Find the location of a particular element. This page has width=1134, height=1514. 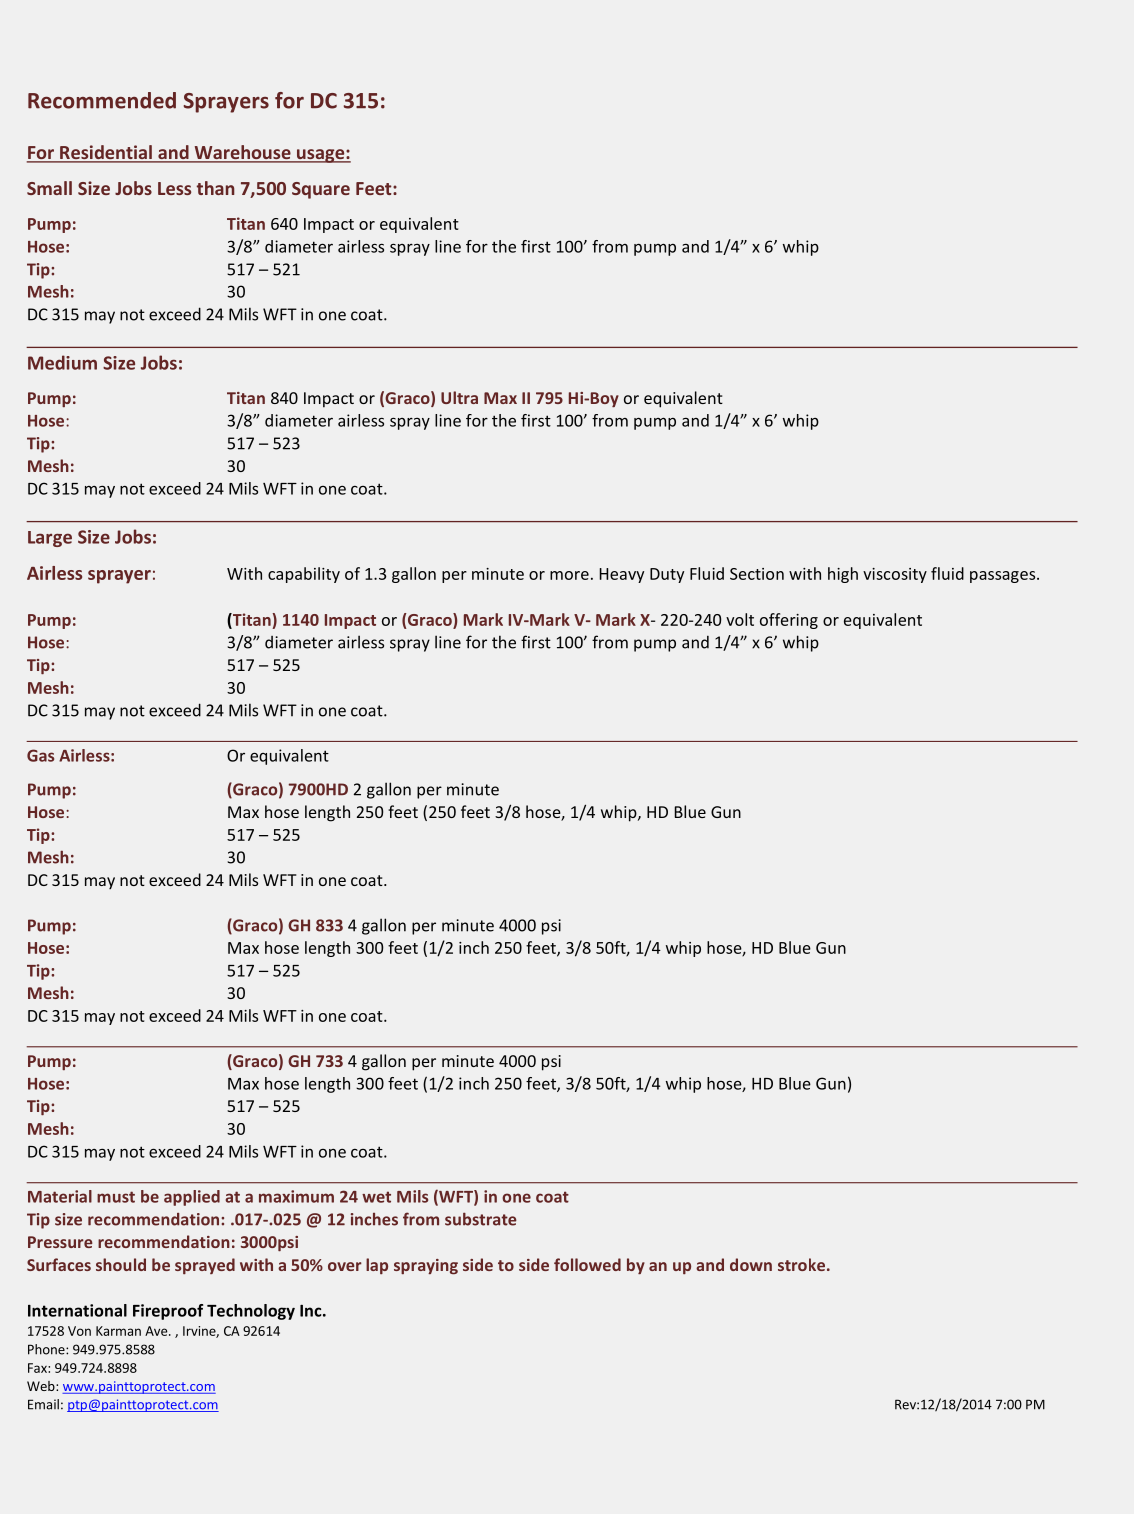

offering is located at coordinates (789, 621).
